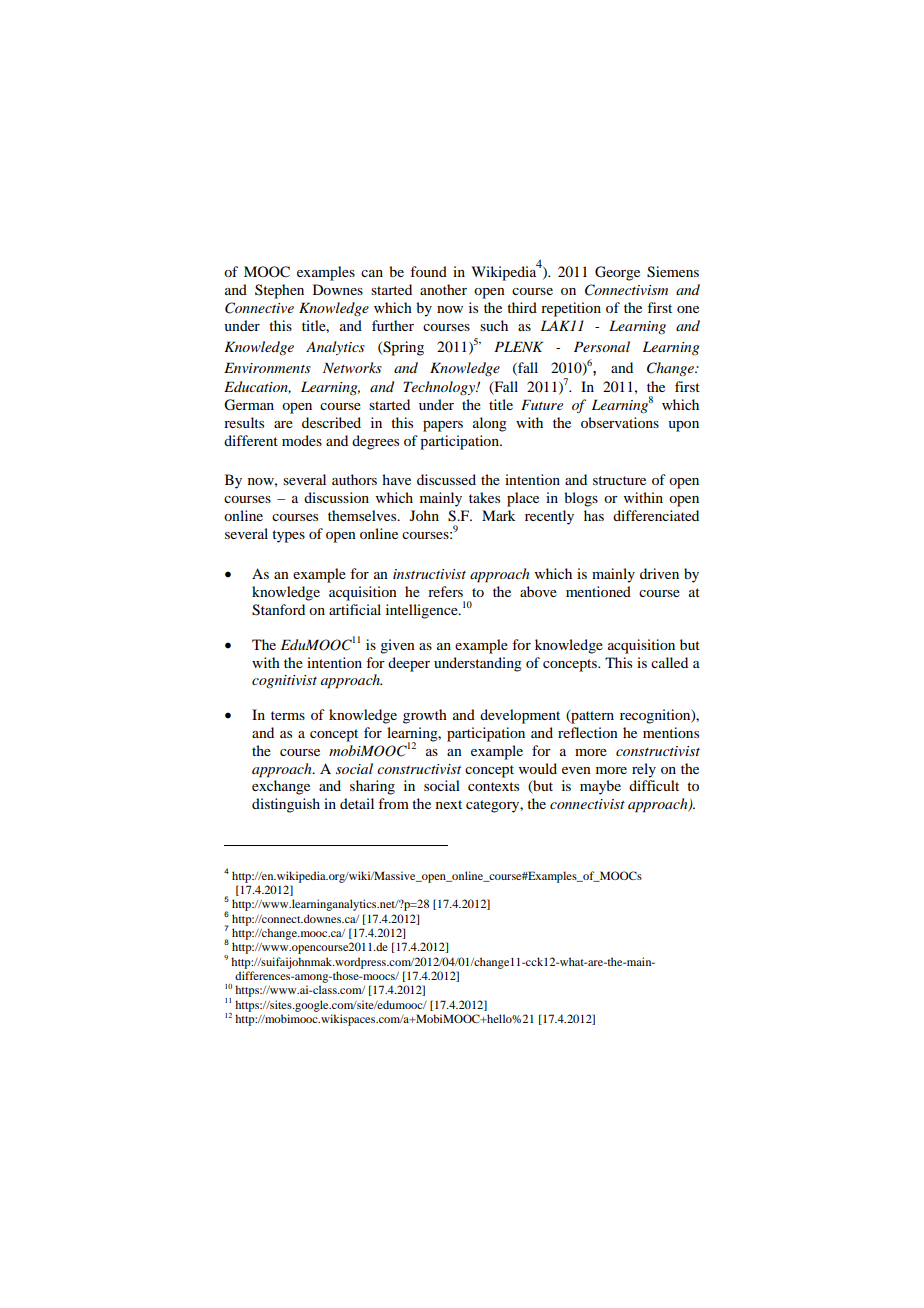 The width and height of the screenshot is (924, 1308). What do you see at coordinates (288, 536) in the screenshot?
I see `types` at bounding box center [288, 536].
